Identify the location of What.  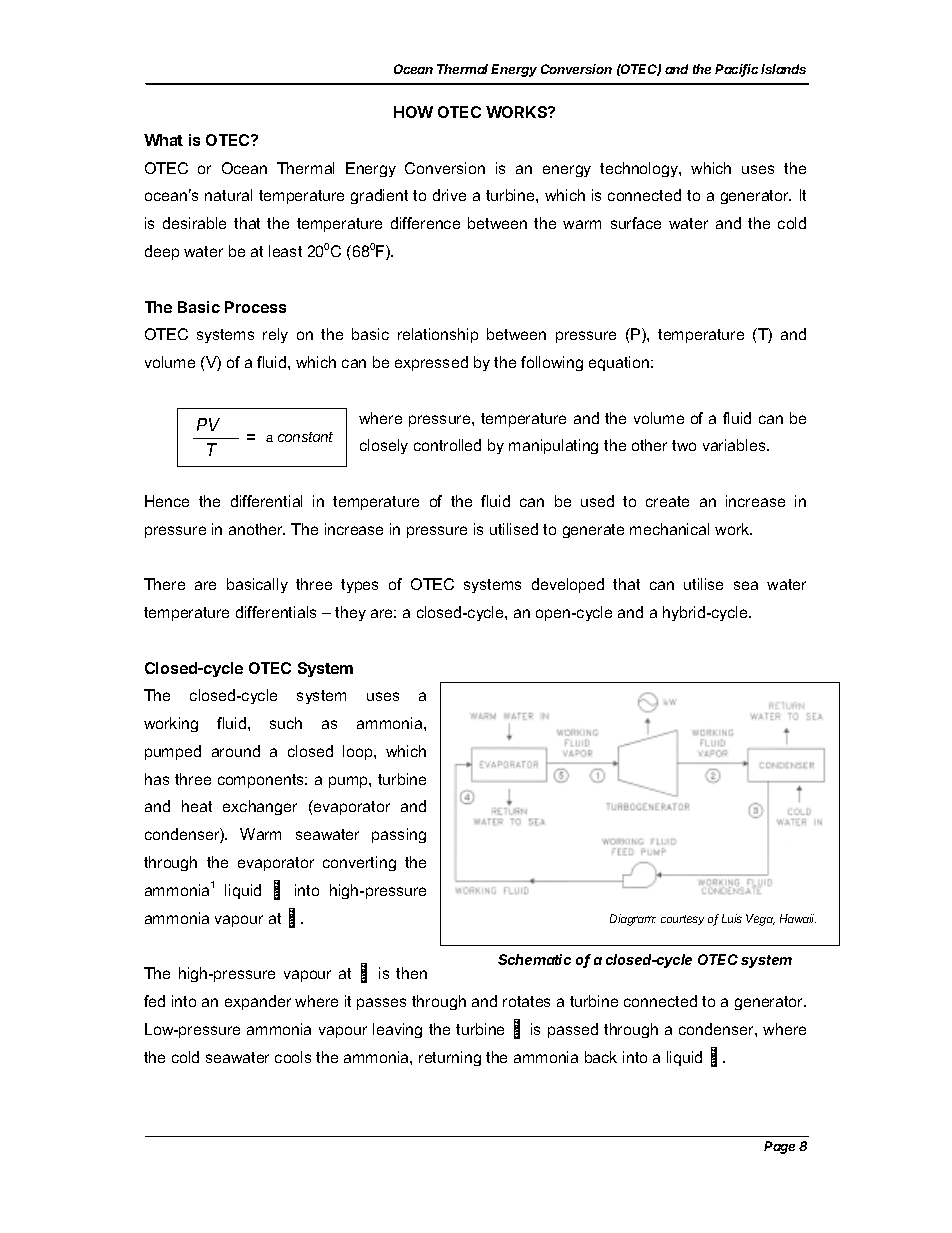
(163, 140).
